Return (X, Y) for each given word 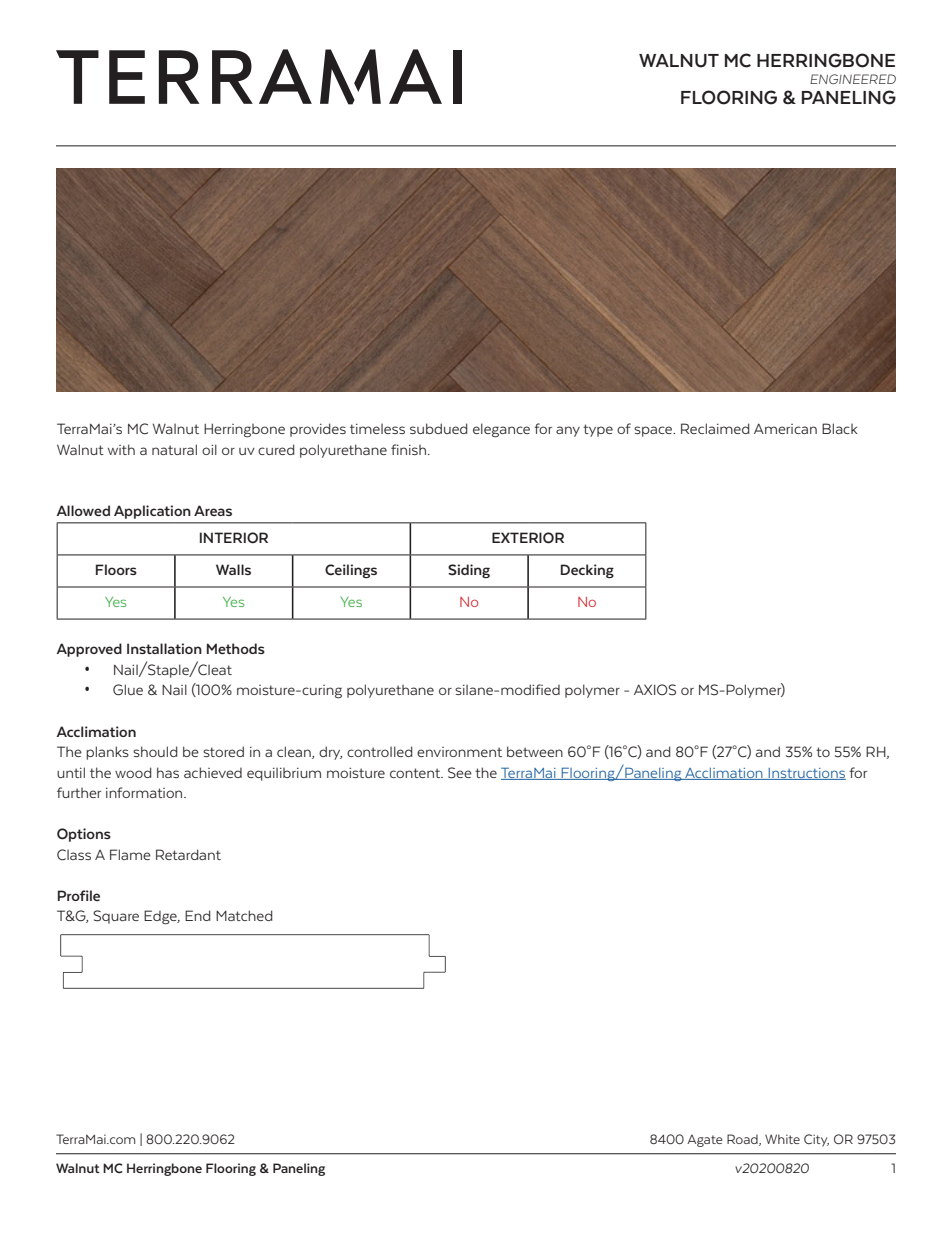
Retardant (188, 854)
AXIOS (655, 690)
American (785, 428)
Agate (705, 1140)
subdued (439, 428)
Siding (469, 571)
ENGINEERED (853, 79)
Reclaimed (715, 428)
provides (318, 430)
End (198, 915)
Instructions (806, 774)
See (460, 773)
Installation (164, 648)
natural (174, 449)
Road (743, 1140)
